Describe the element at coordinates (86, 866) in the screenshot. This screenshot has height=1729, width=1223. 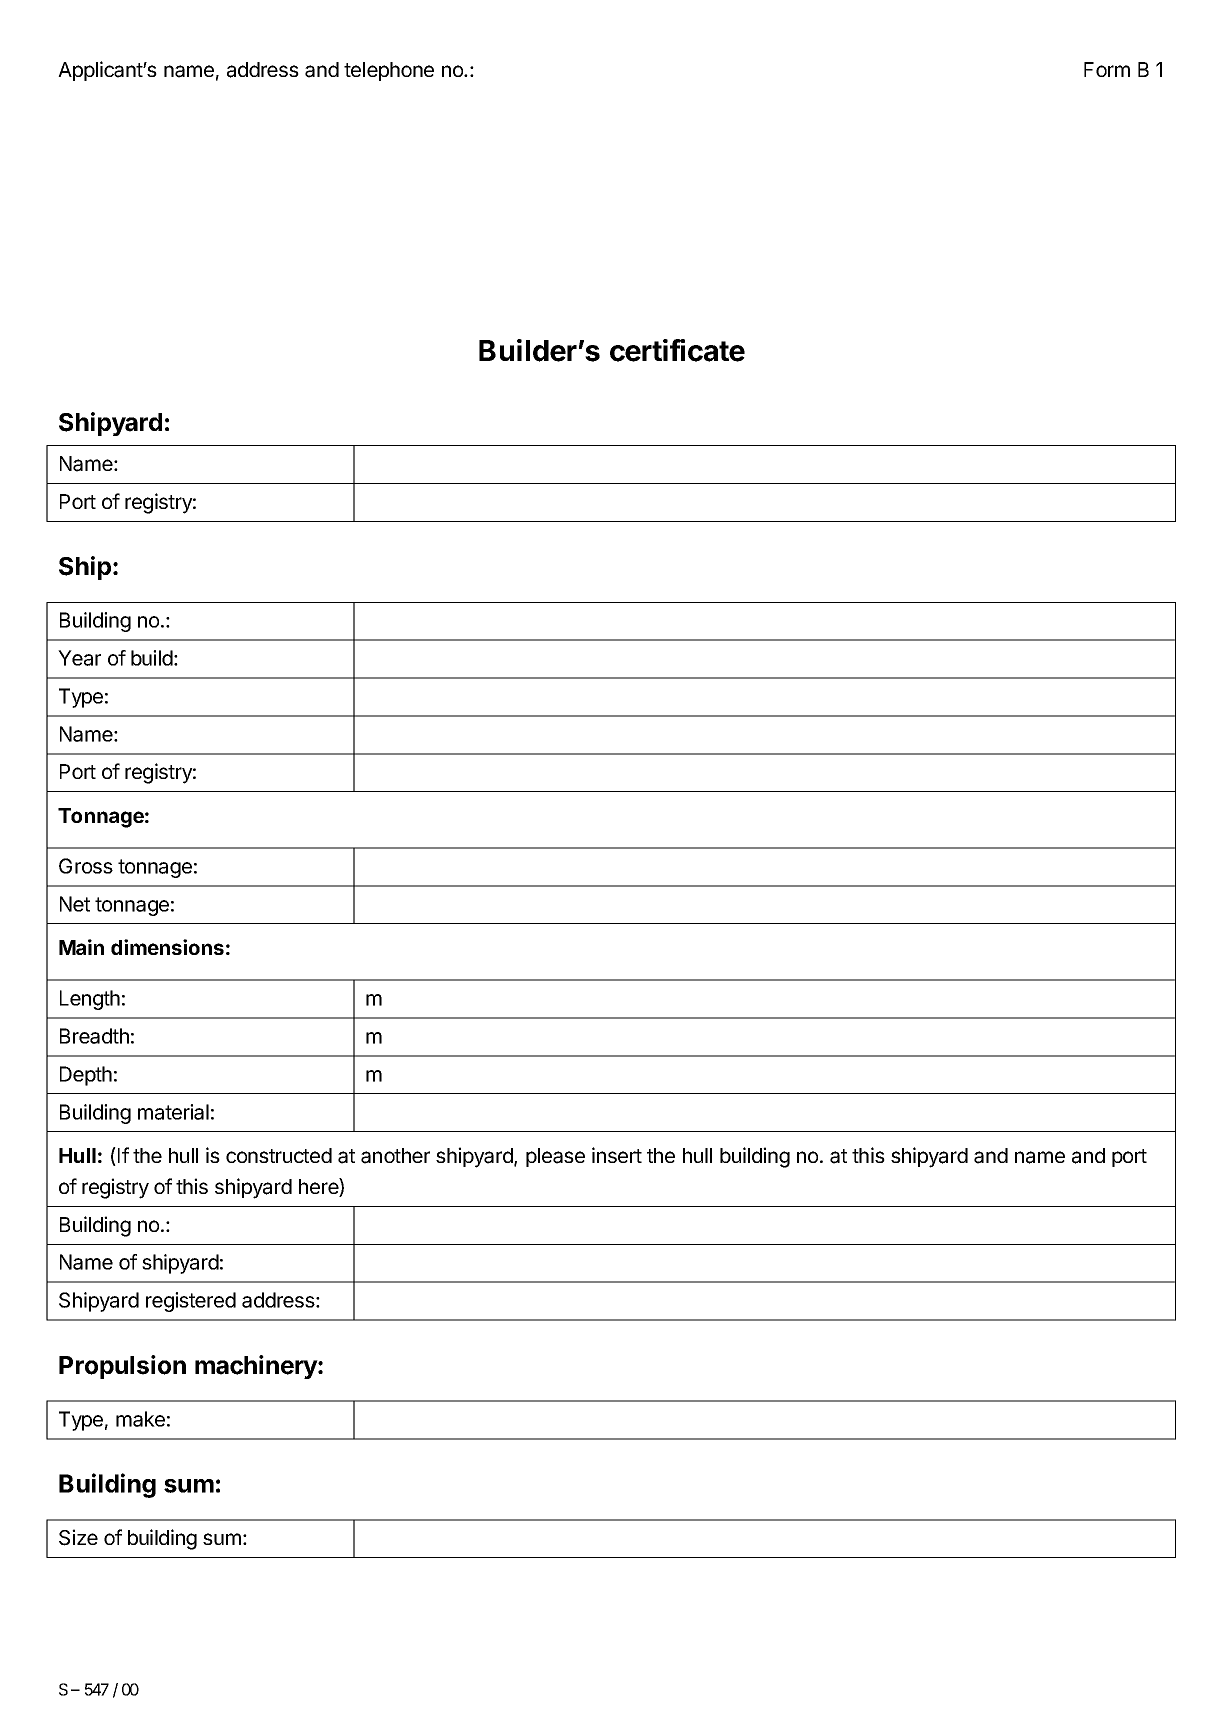
I see `Gross` at that location.
